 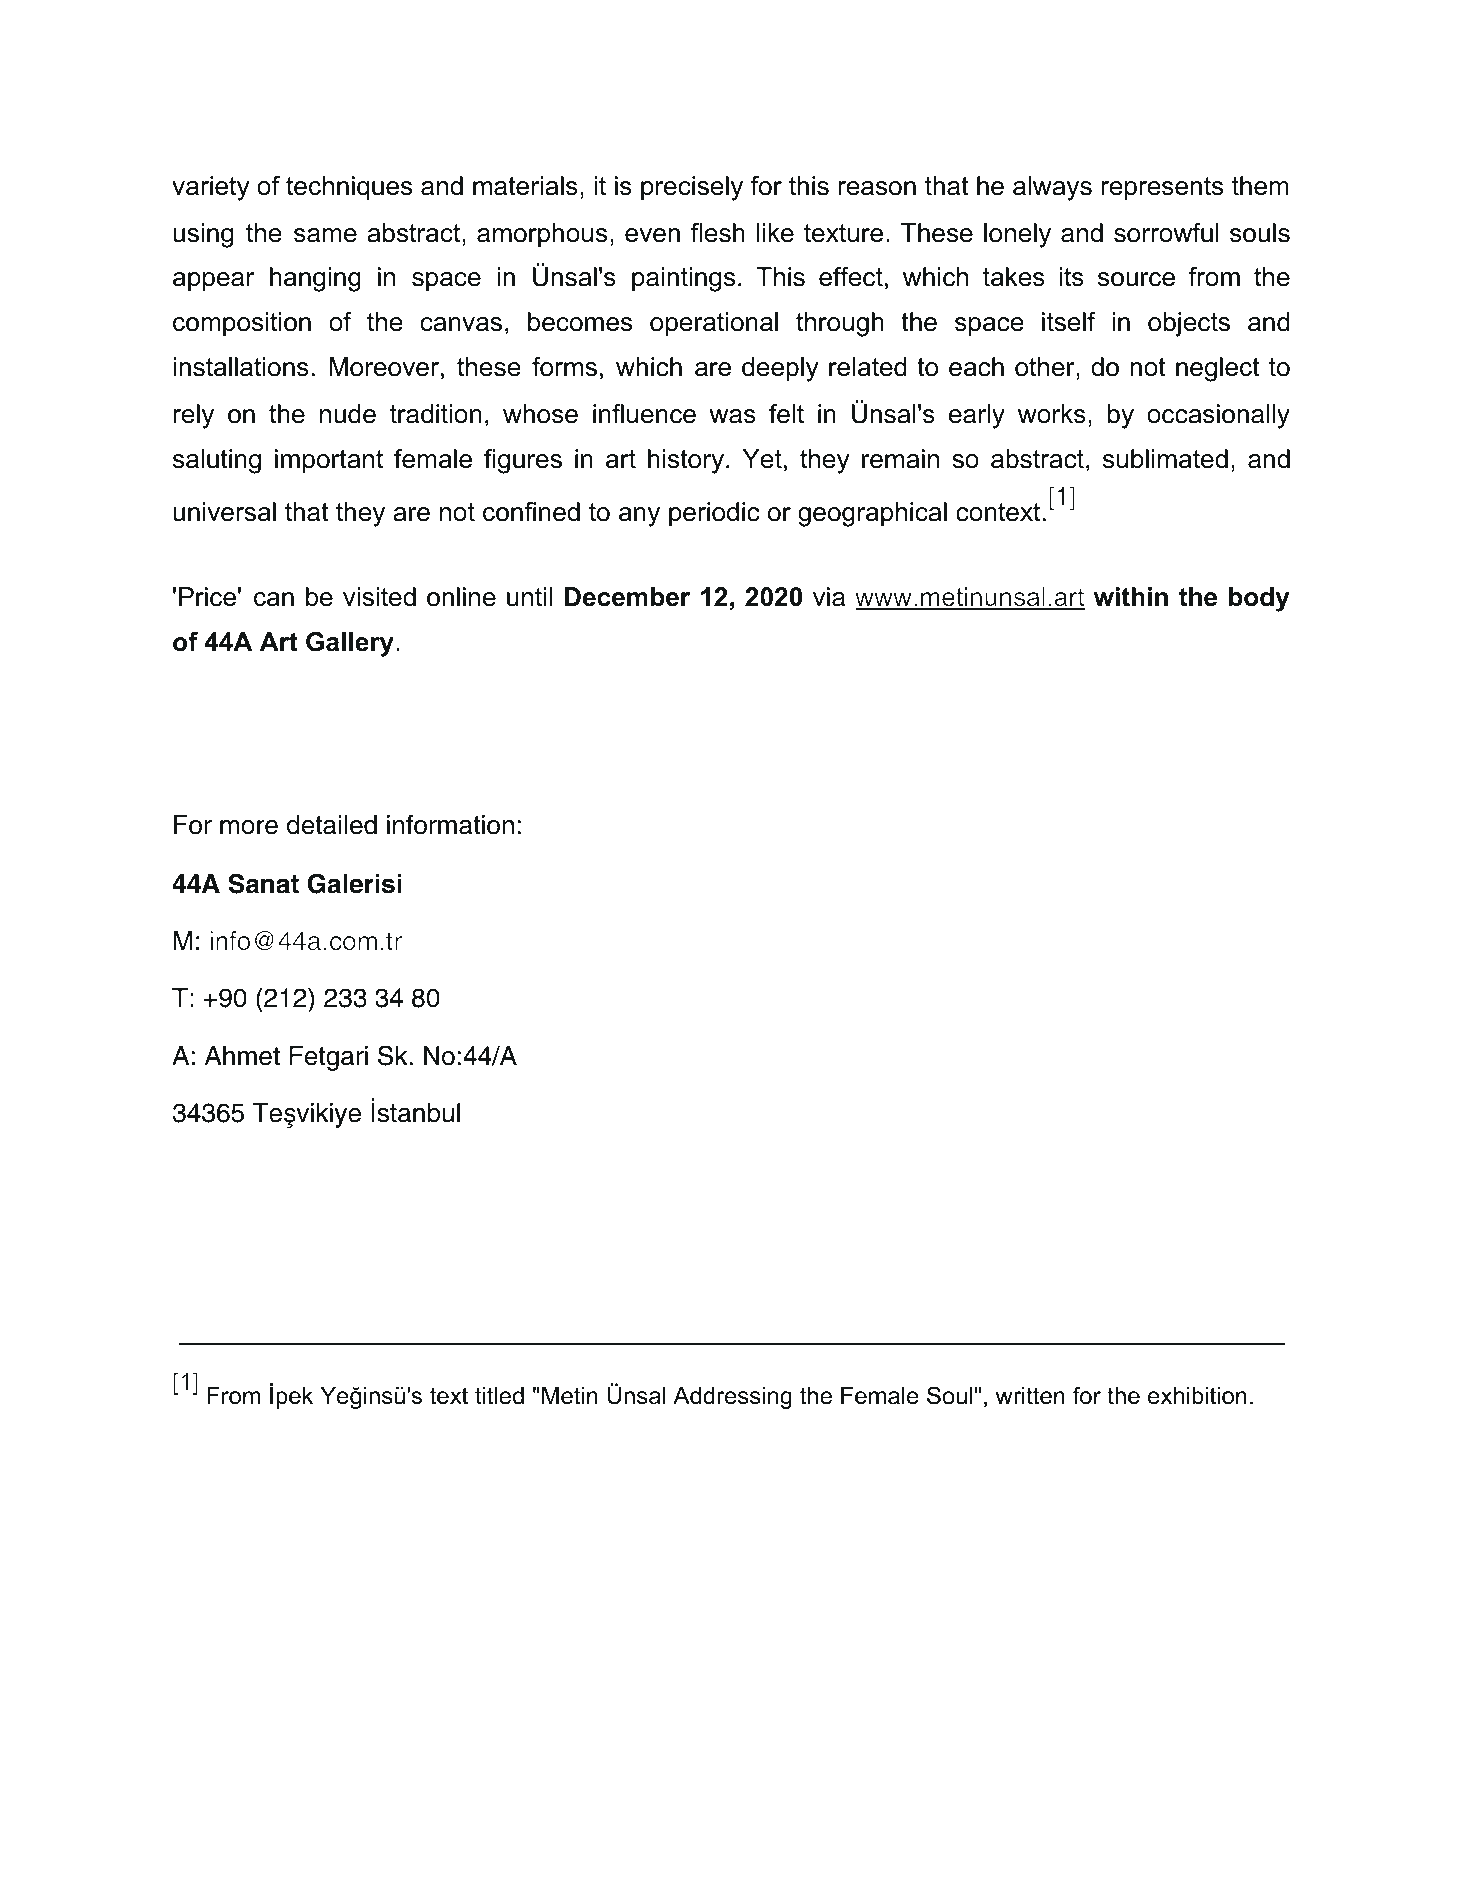 I want to click on detailed, so click(x=332, y=825).
